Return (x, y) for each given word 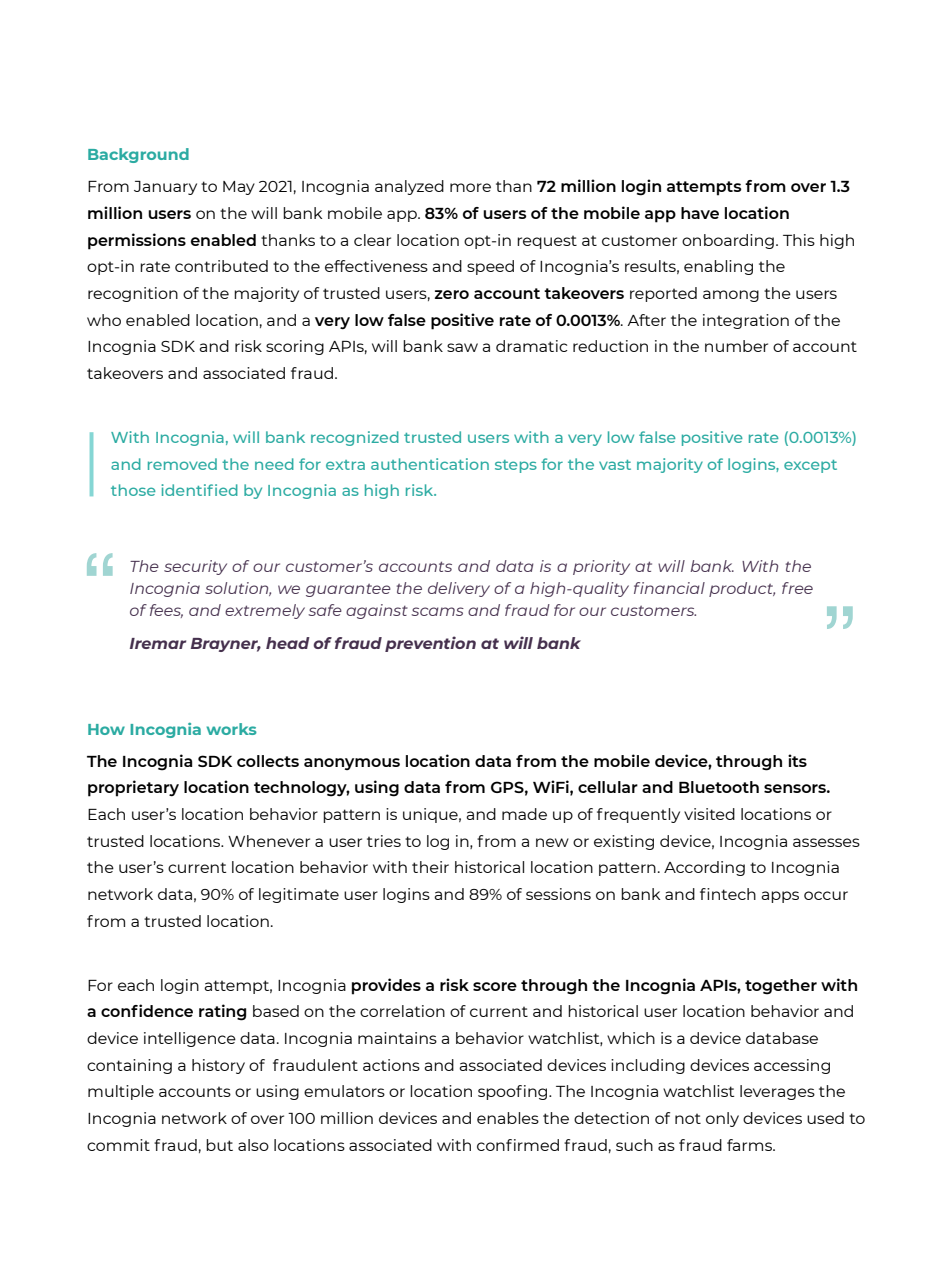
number (736, 346)
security (195, 567)
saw (462, 347)
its (797, 760)
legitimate (299, 895)
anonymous (352, 764)
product (742, 589)
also (253, 1145)
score (495, 986)
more (470, 187)
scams (437, 611)
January (165, 188)
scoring (295, 347)
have (700, 213)
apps (780, 897)
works (231, 729)
